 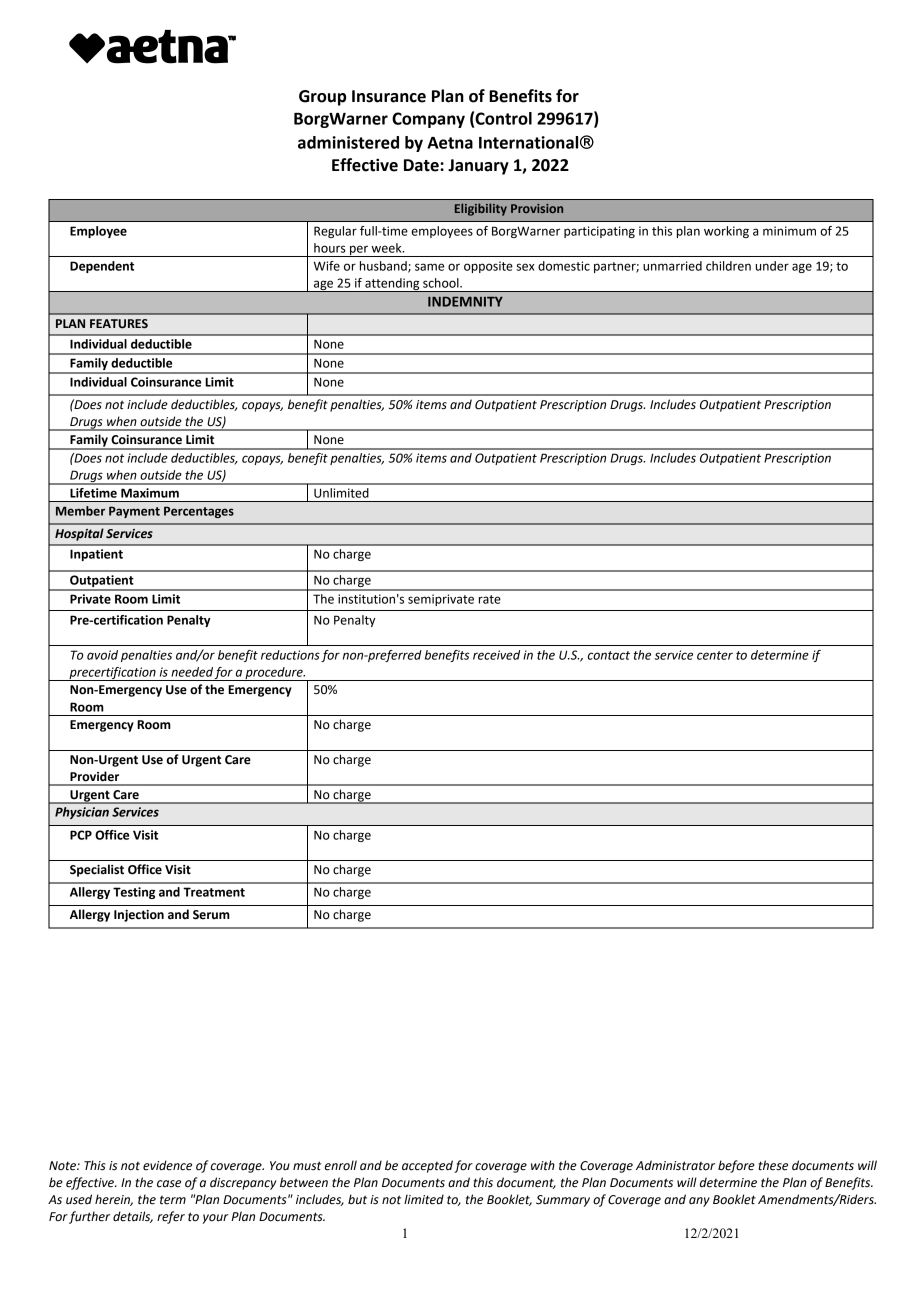 I want to click on Injection, so click(x=139, y=916).
